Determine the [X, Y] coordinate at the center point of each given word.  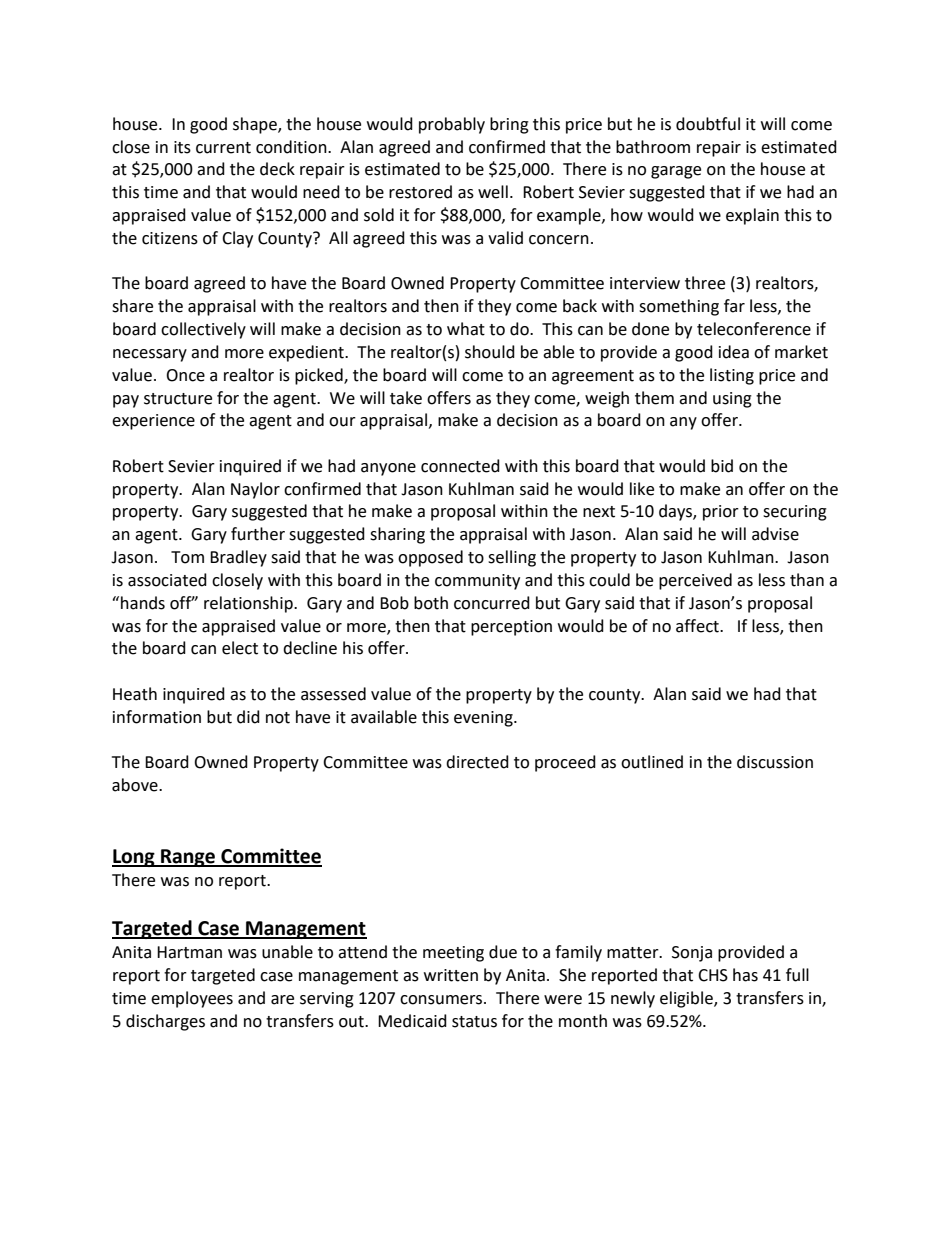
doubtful [708, 124]
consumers [442, 1000]
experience [153, 422]
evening [484, 719]
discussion [775, 762]
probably [452, 125]
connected [460, 466]
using [732, 400]
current [223, 148]
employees [192, 999]
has [745, 975]
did [248, 717]
